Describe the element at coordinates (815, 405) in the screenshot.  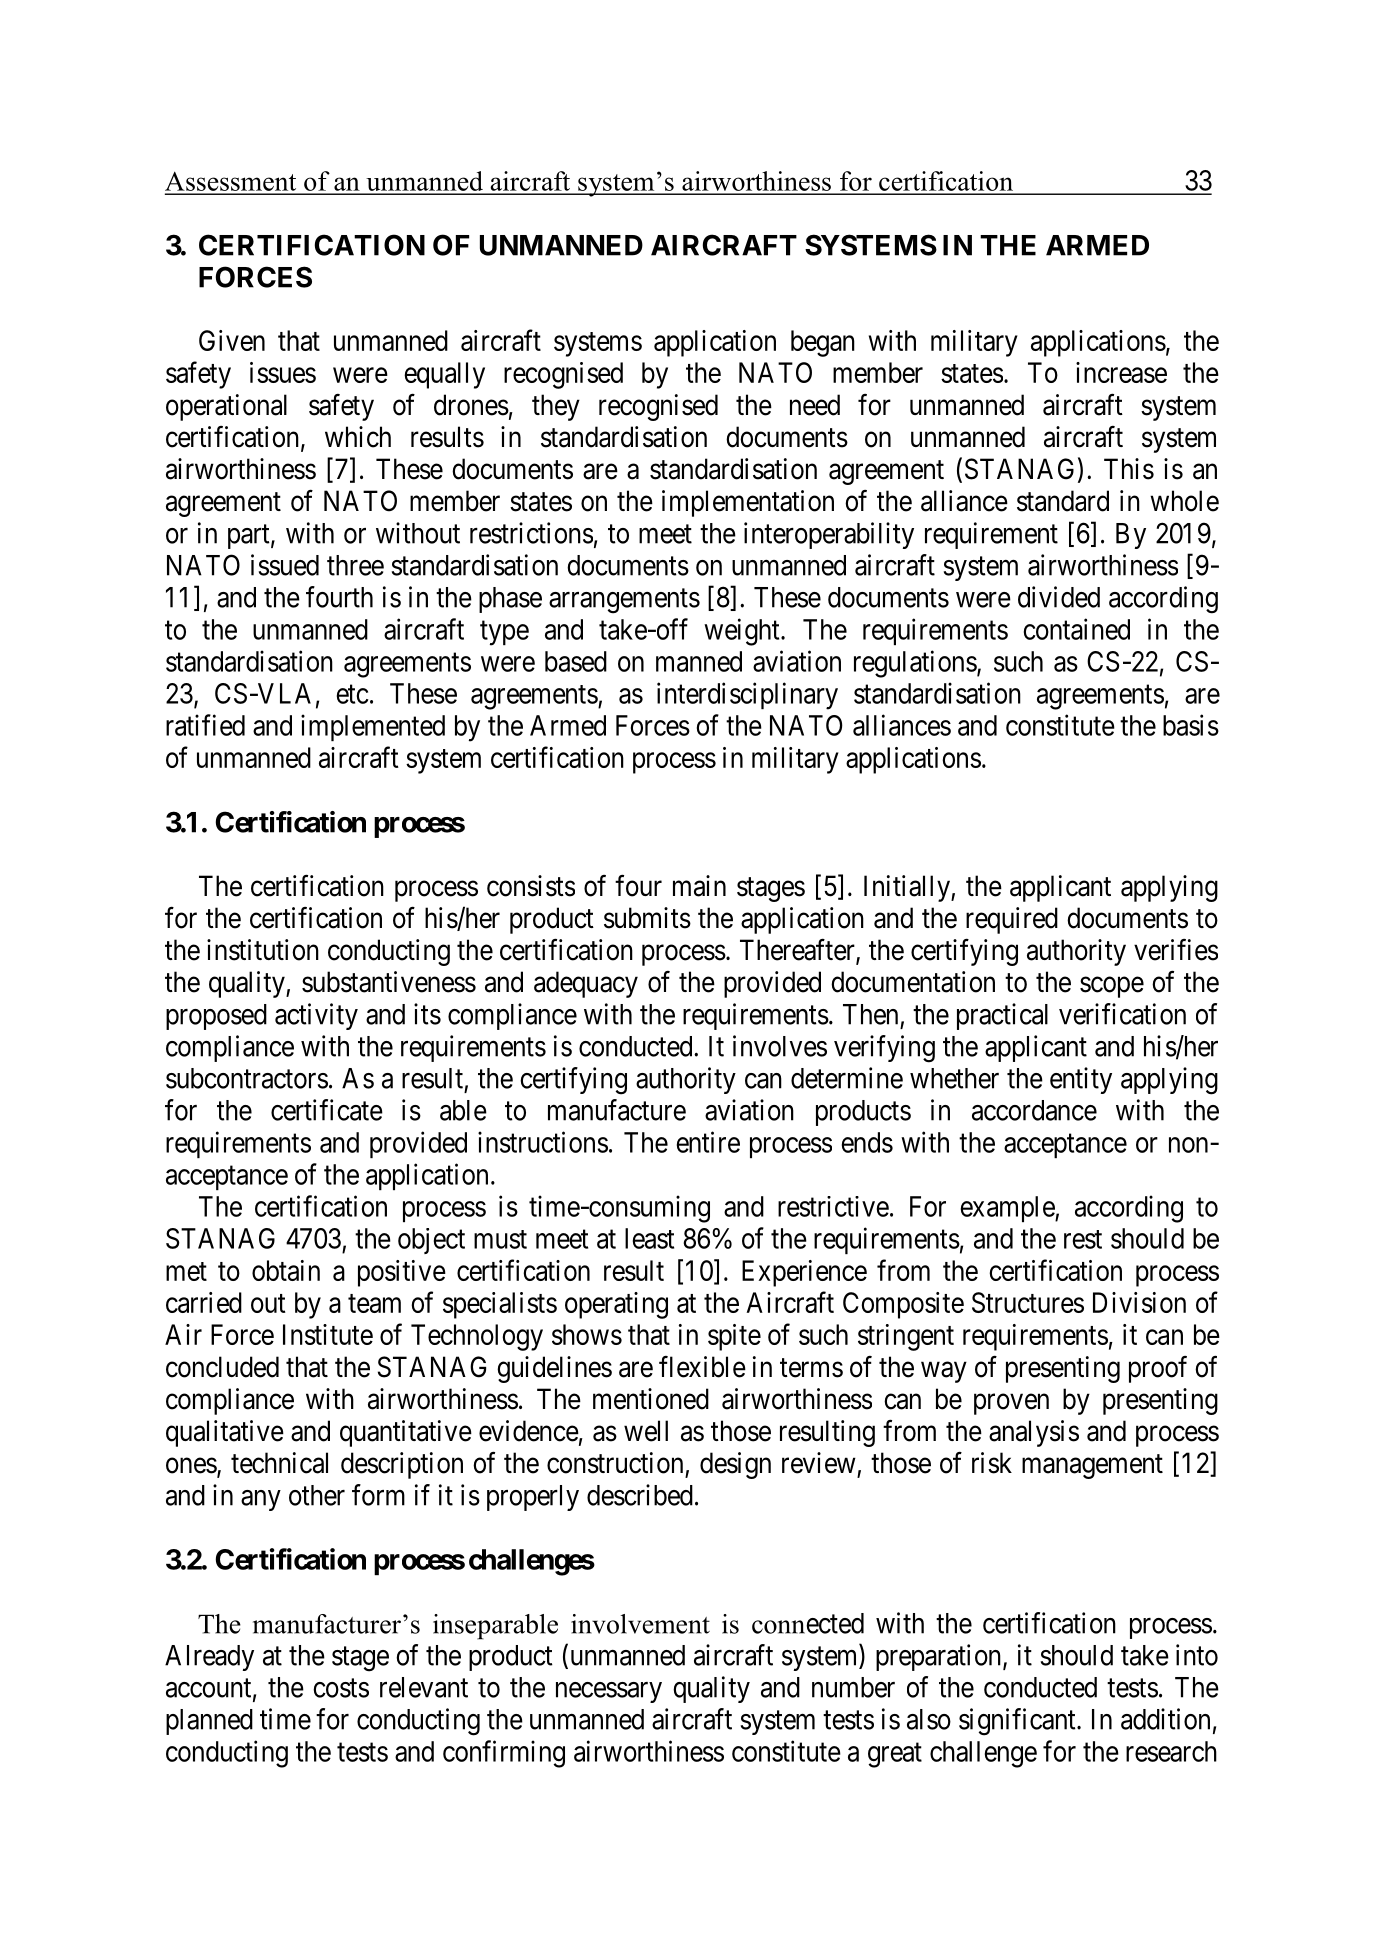
I see `need` at that location.
